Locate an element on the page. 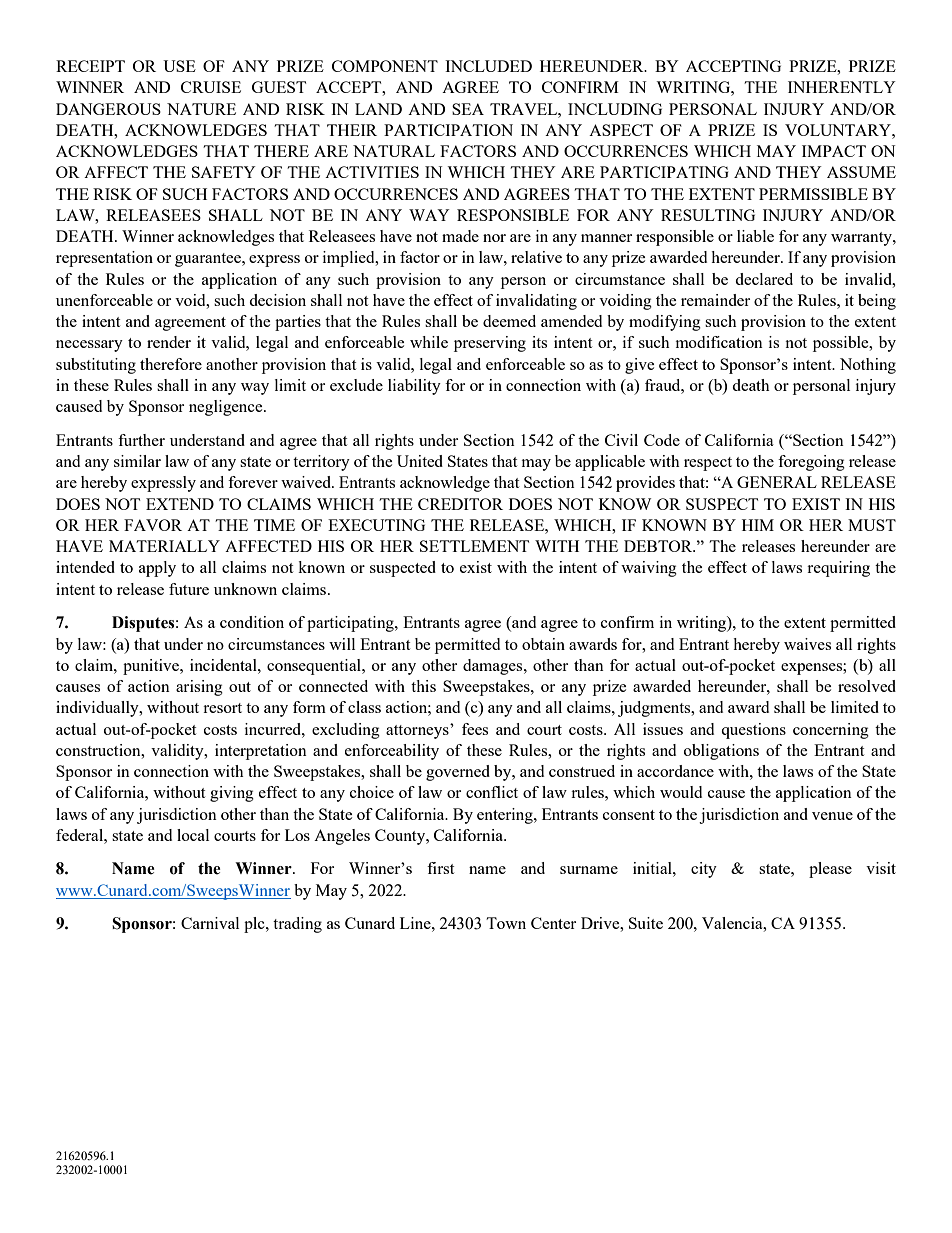  declared is located at coordinates (764, 279).
